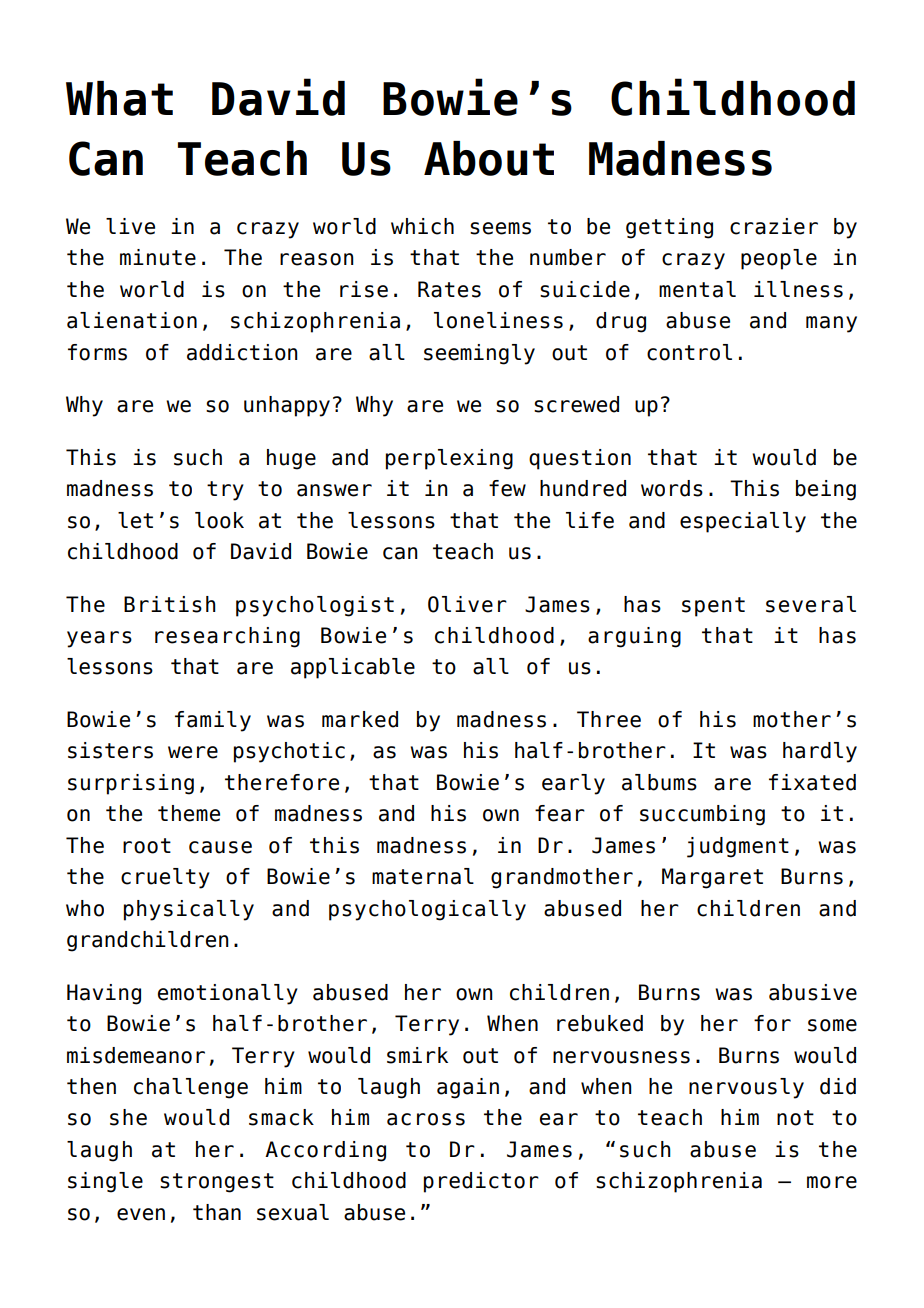 This screenshot has width=924, height=1308. Describe the element at coordinates (242, 352) in the screenshot. I see `addiction` at that location.
